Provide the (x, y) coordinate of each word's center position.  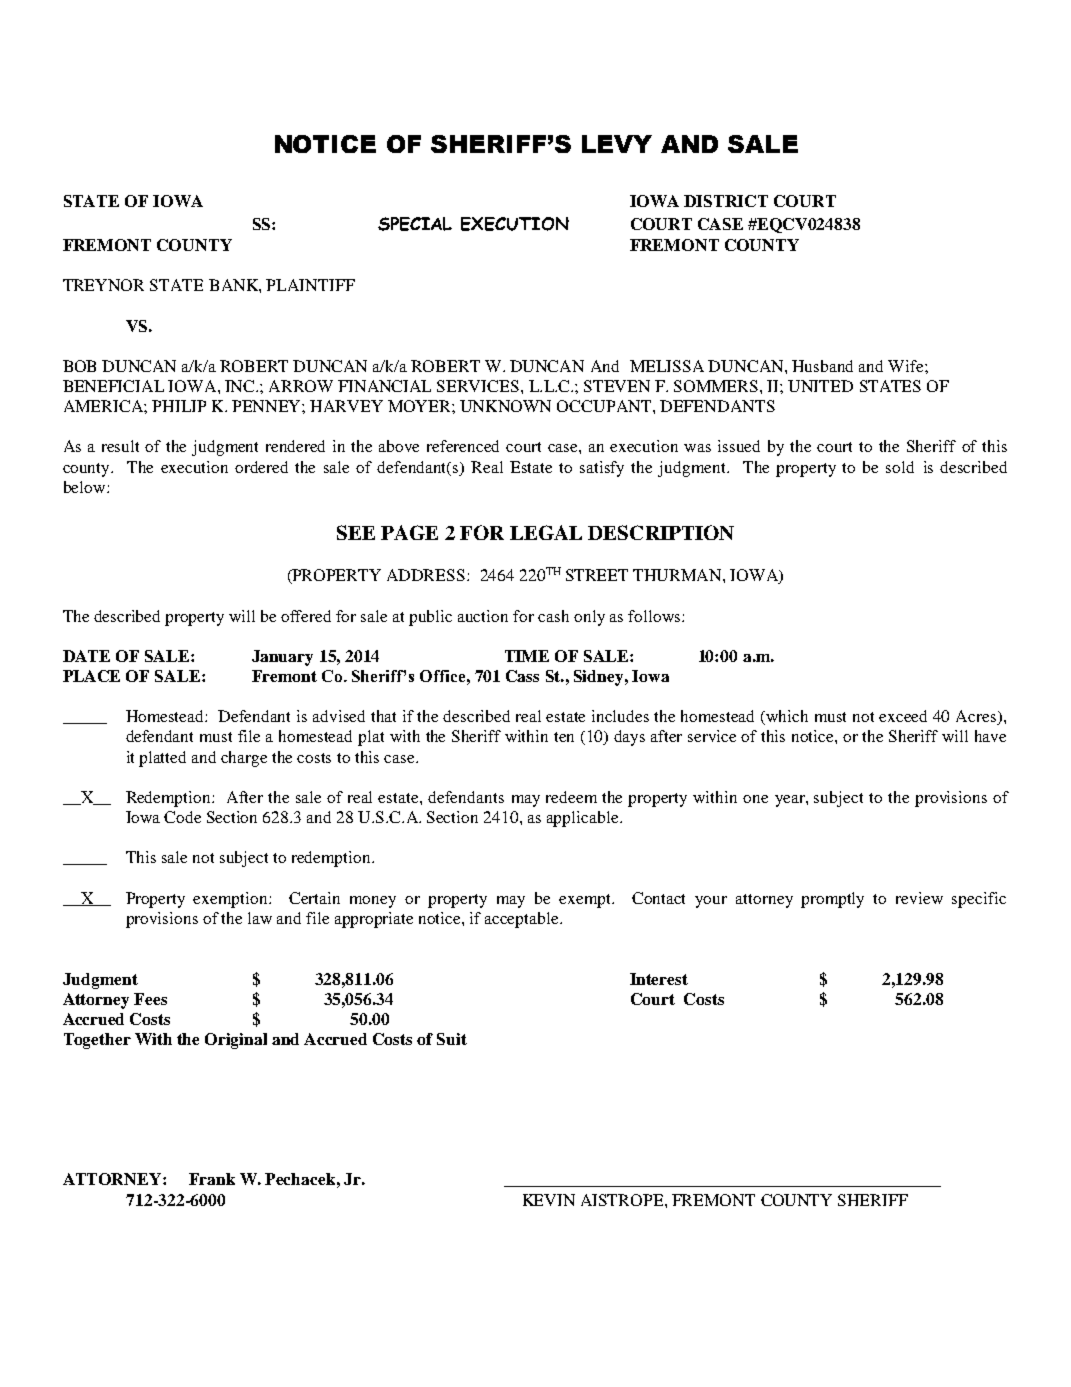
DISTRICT (726, 201)
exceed (903, 716)
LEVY (617, 144)
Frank (212, 1179)
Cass (522, 676)
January (282, 658)
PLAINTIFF (310, 285)
